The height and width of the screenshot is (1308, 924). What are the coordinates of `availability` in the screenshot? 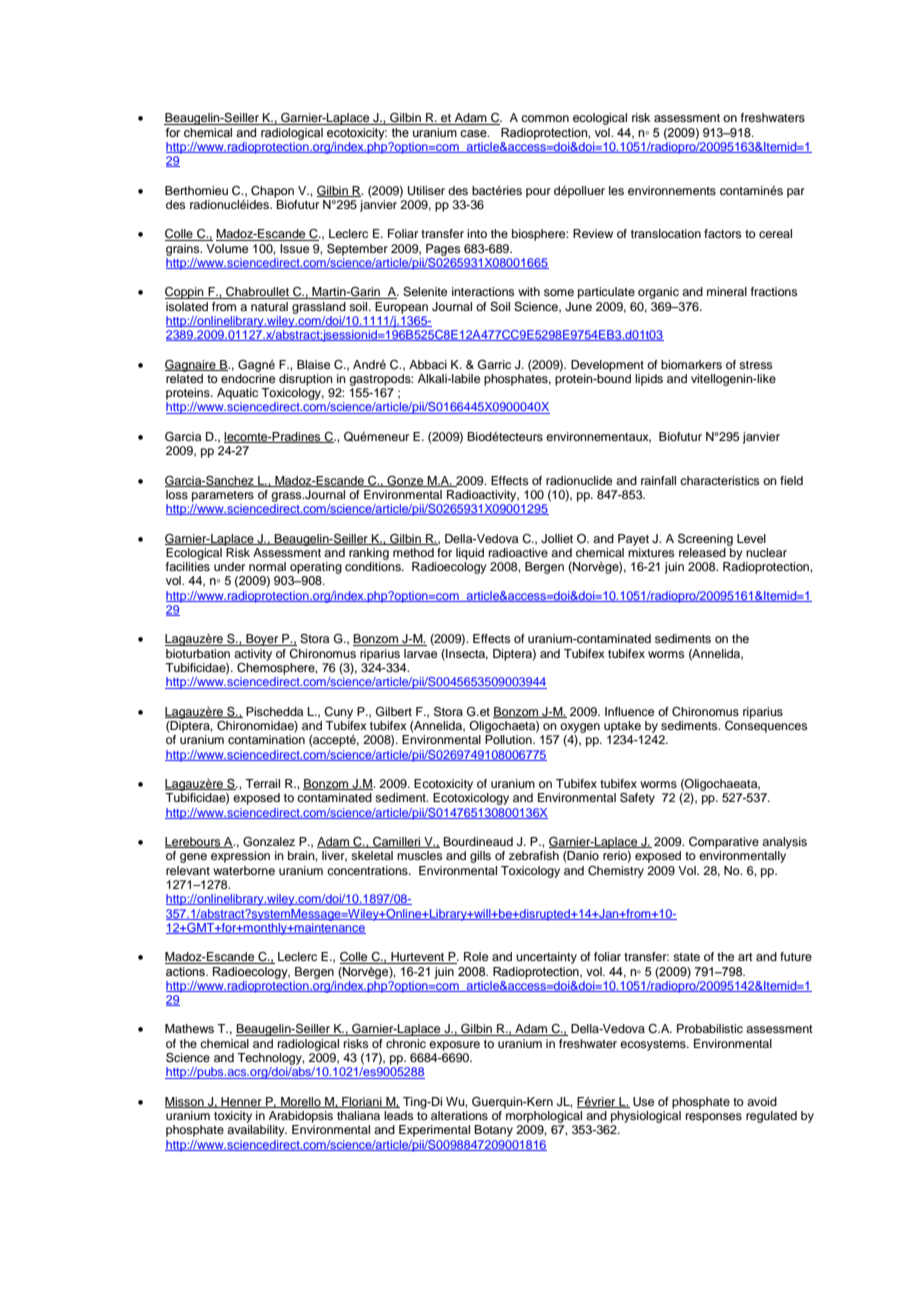 It's located at (257, 1131).
